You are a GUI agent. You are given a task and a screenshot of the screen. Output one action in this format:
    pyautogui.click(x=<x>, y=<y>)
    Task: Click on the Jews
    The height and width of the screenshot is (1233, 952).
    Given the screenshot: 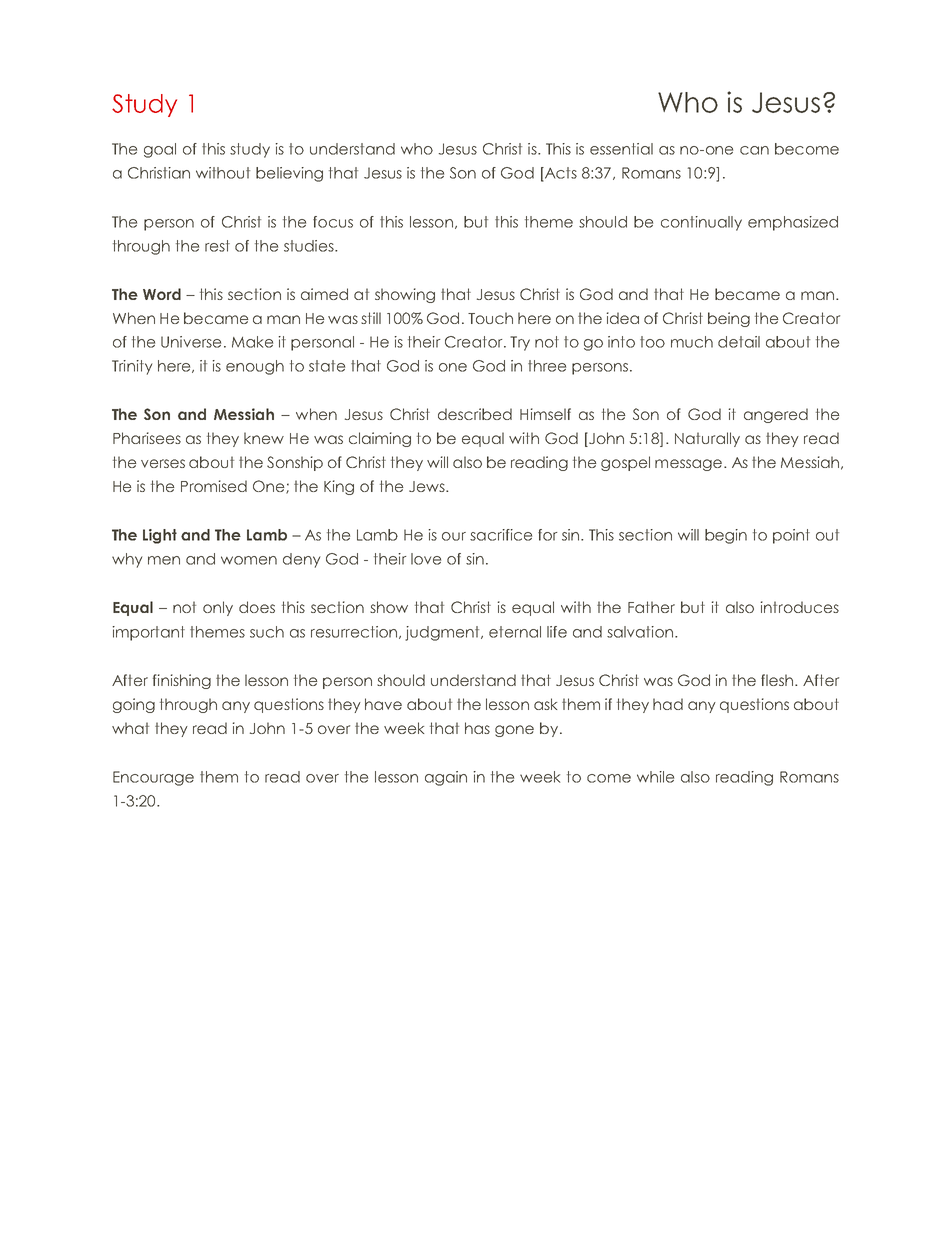 What is the action you would take?
    pyautogui.click(x=428, y=486)
